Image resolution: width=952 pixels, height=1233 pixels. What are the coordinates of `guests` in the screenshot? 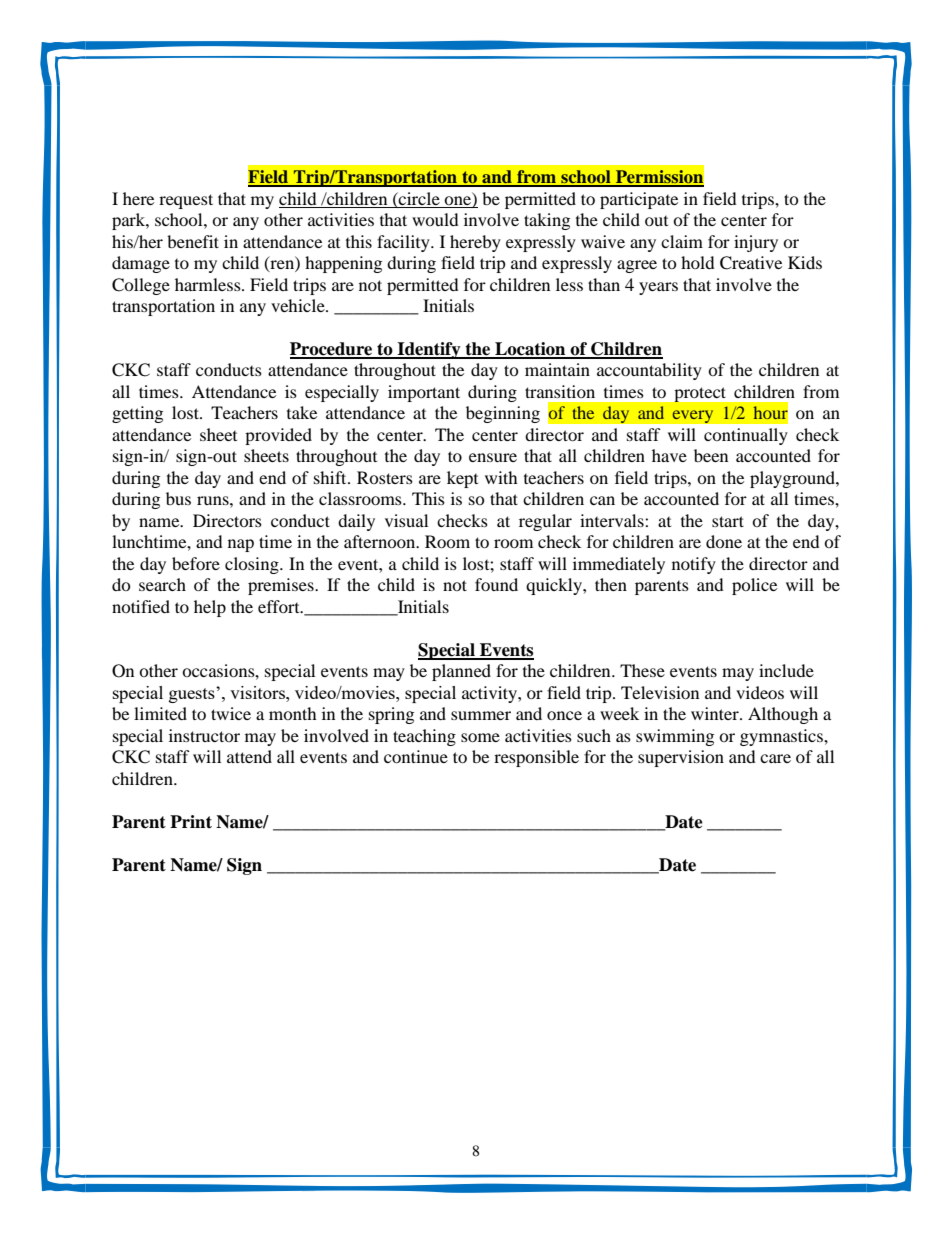 It's located at (193, 695).
